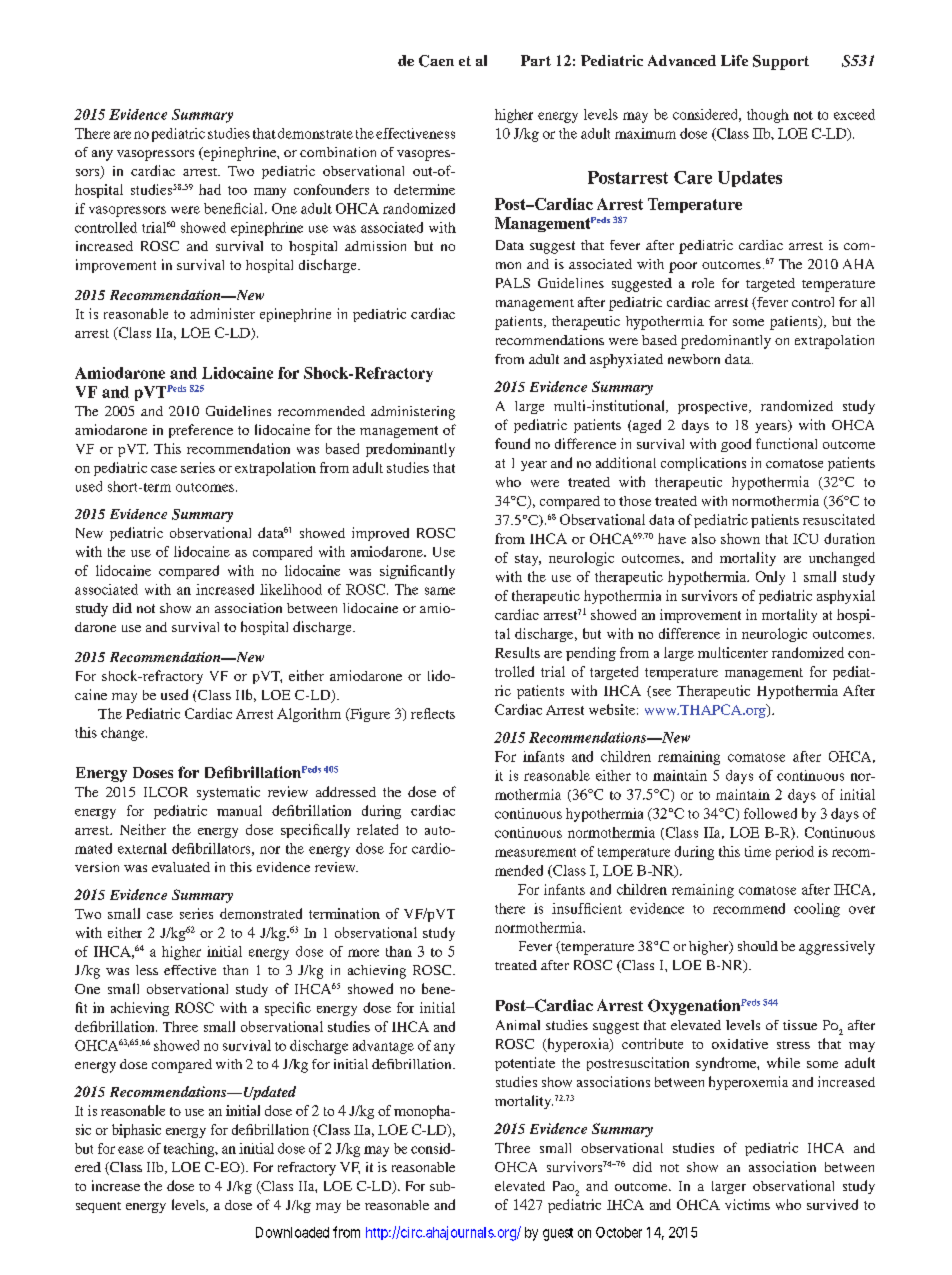  What do you see at coordinates (517, 652) in the screenshot?
I see `Results` at bounding box center [517, 652].
